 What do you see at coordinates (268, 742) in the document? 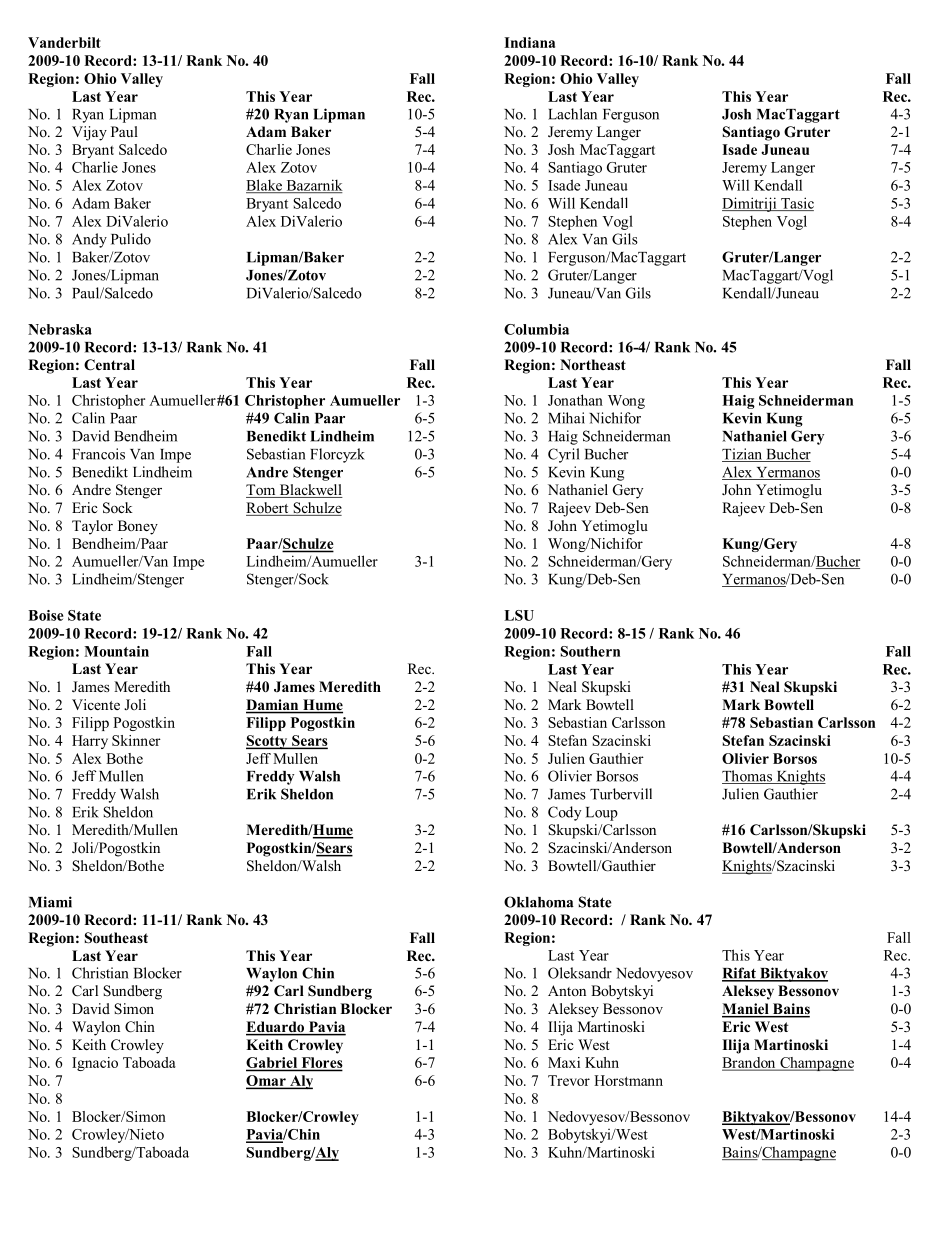
I see `Scotty` at bounding box center [268, 742].
